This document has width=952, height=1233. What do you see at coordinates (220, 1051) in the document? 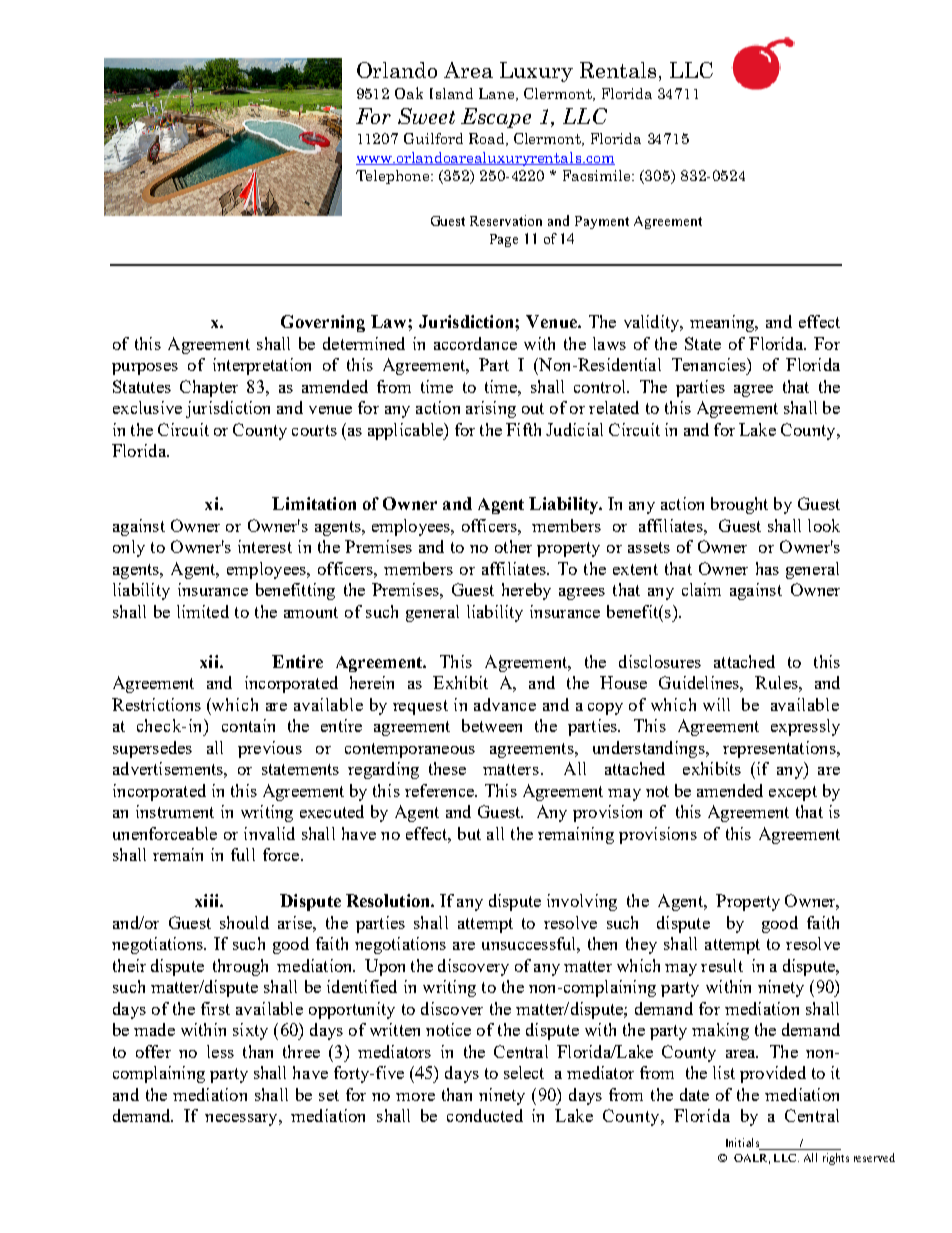
I see `less` at bounding box center [220, 1051].
